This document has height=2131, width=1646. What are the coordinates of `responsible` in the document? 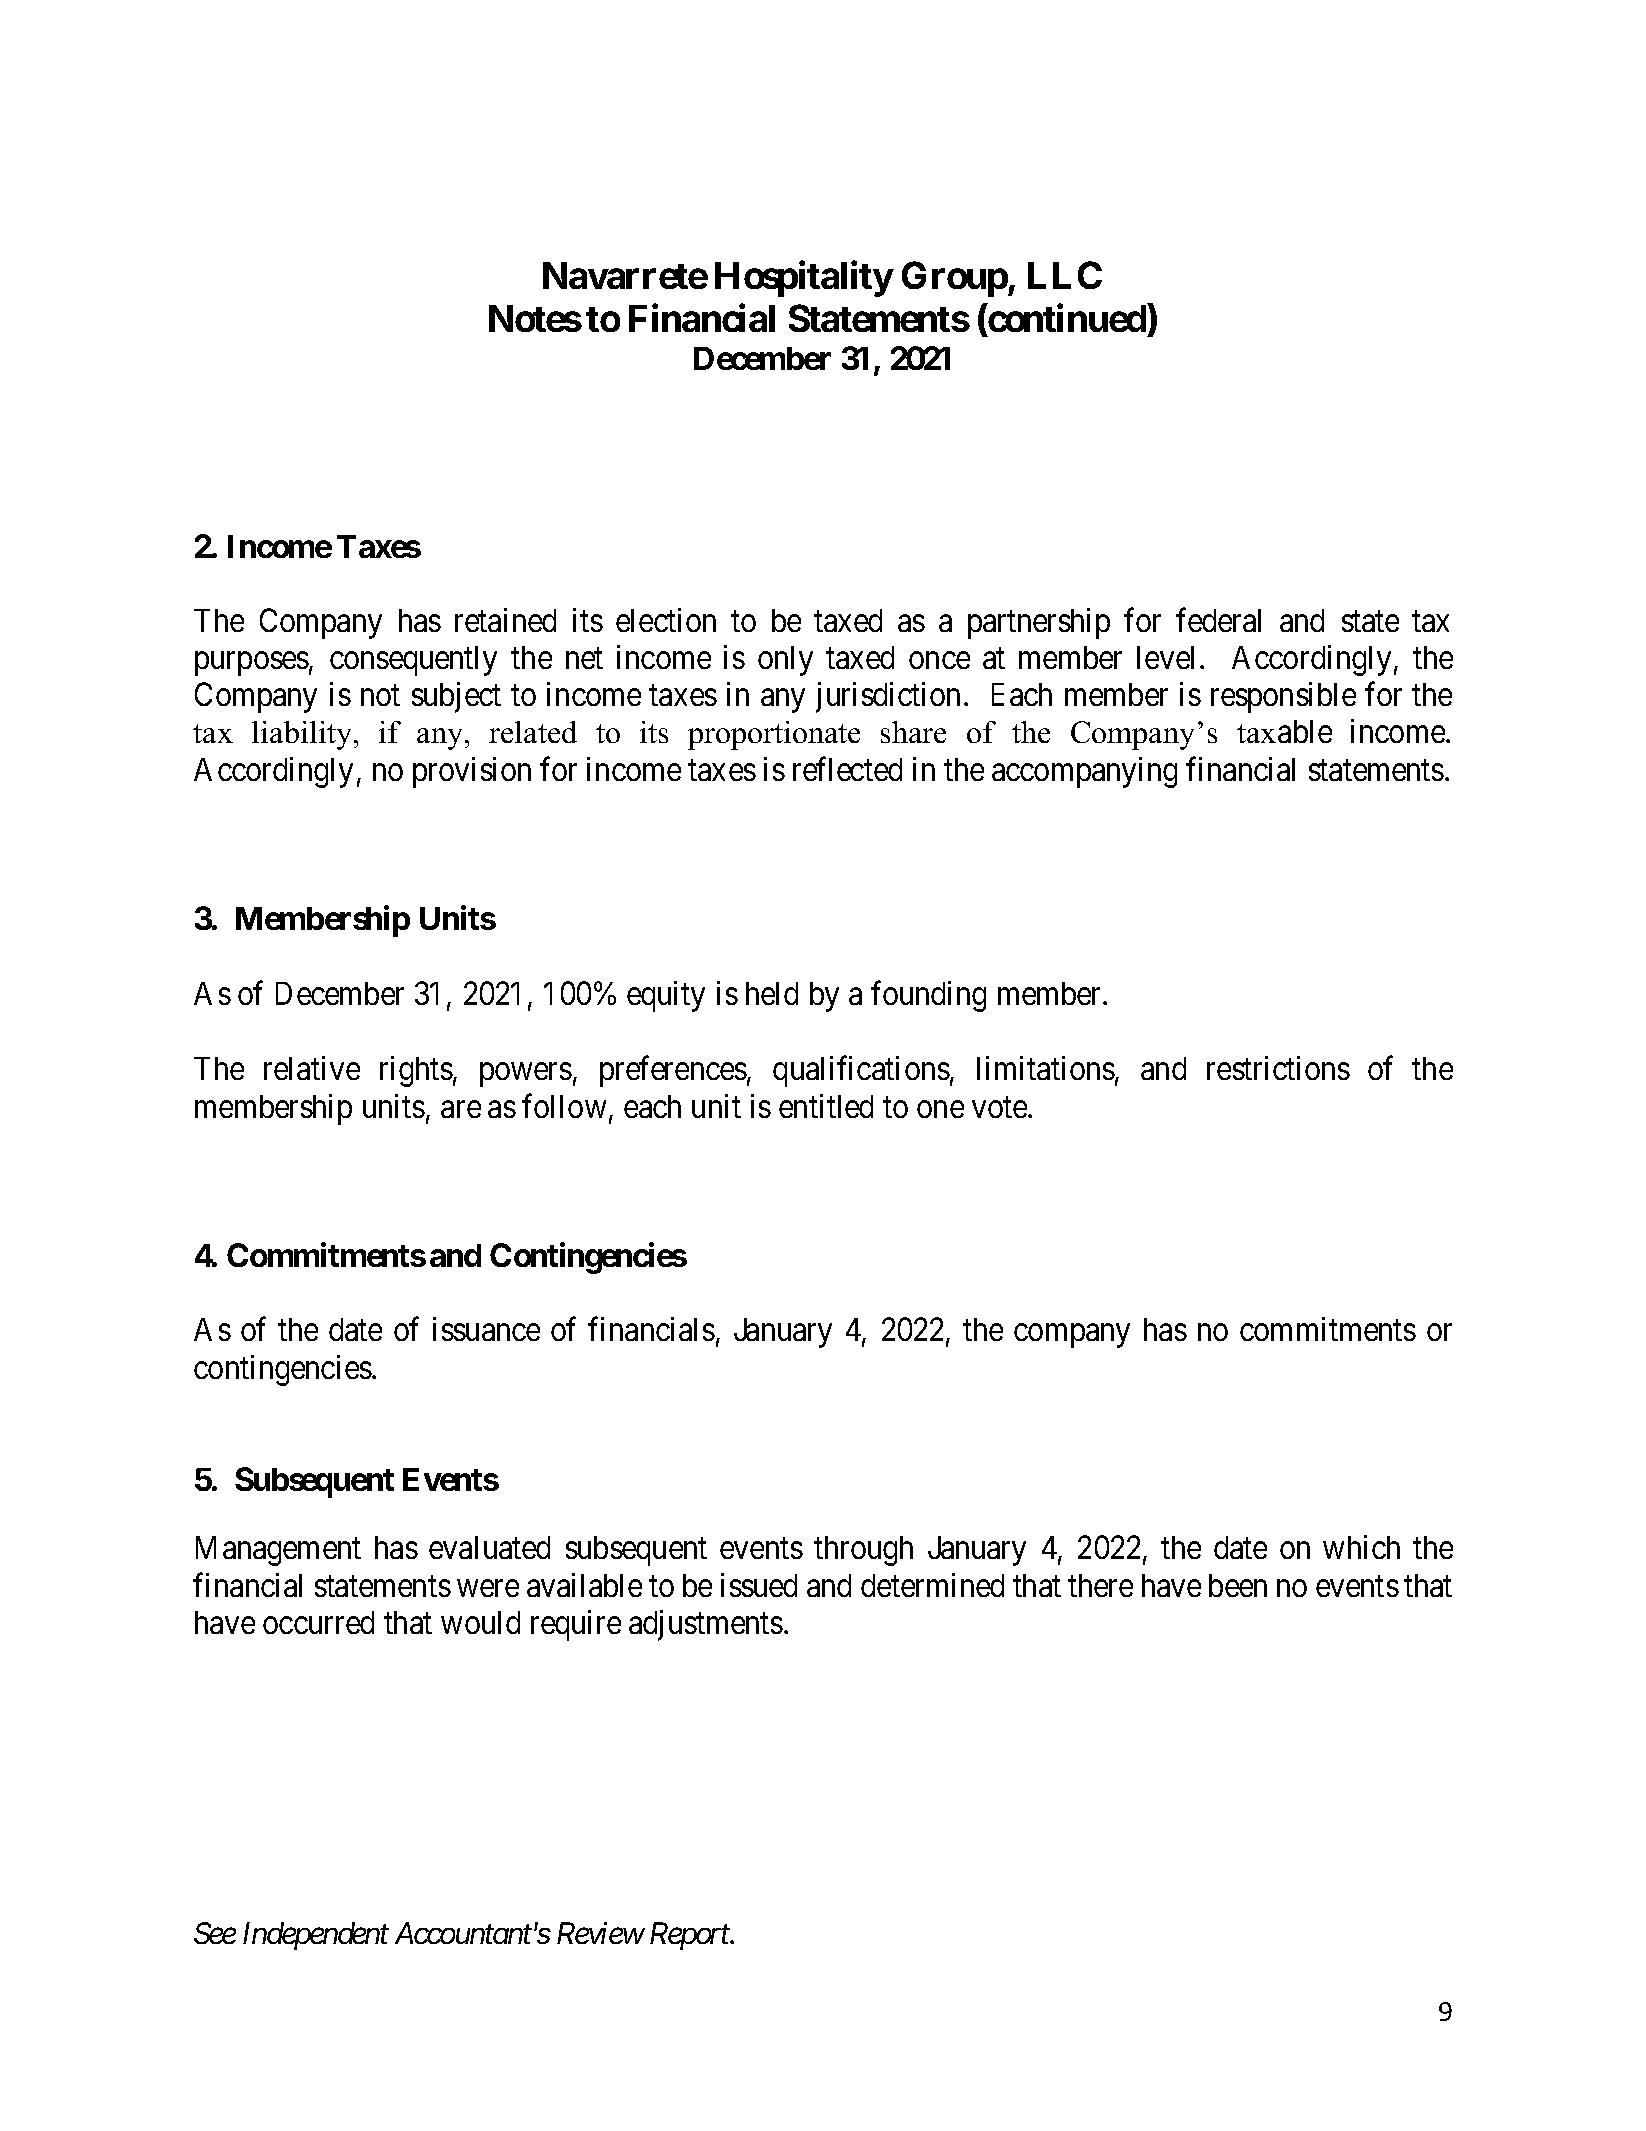 It's located at (1283, 697).
